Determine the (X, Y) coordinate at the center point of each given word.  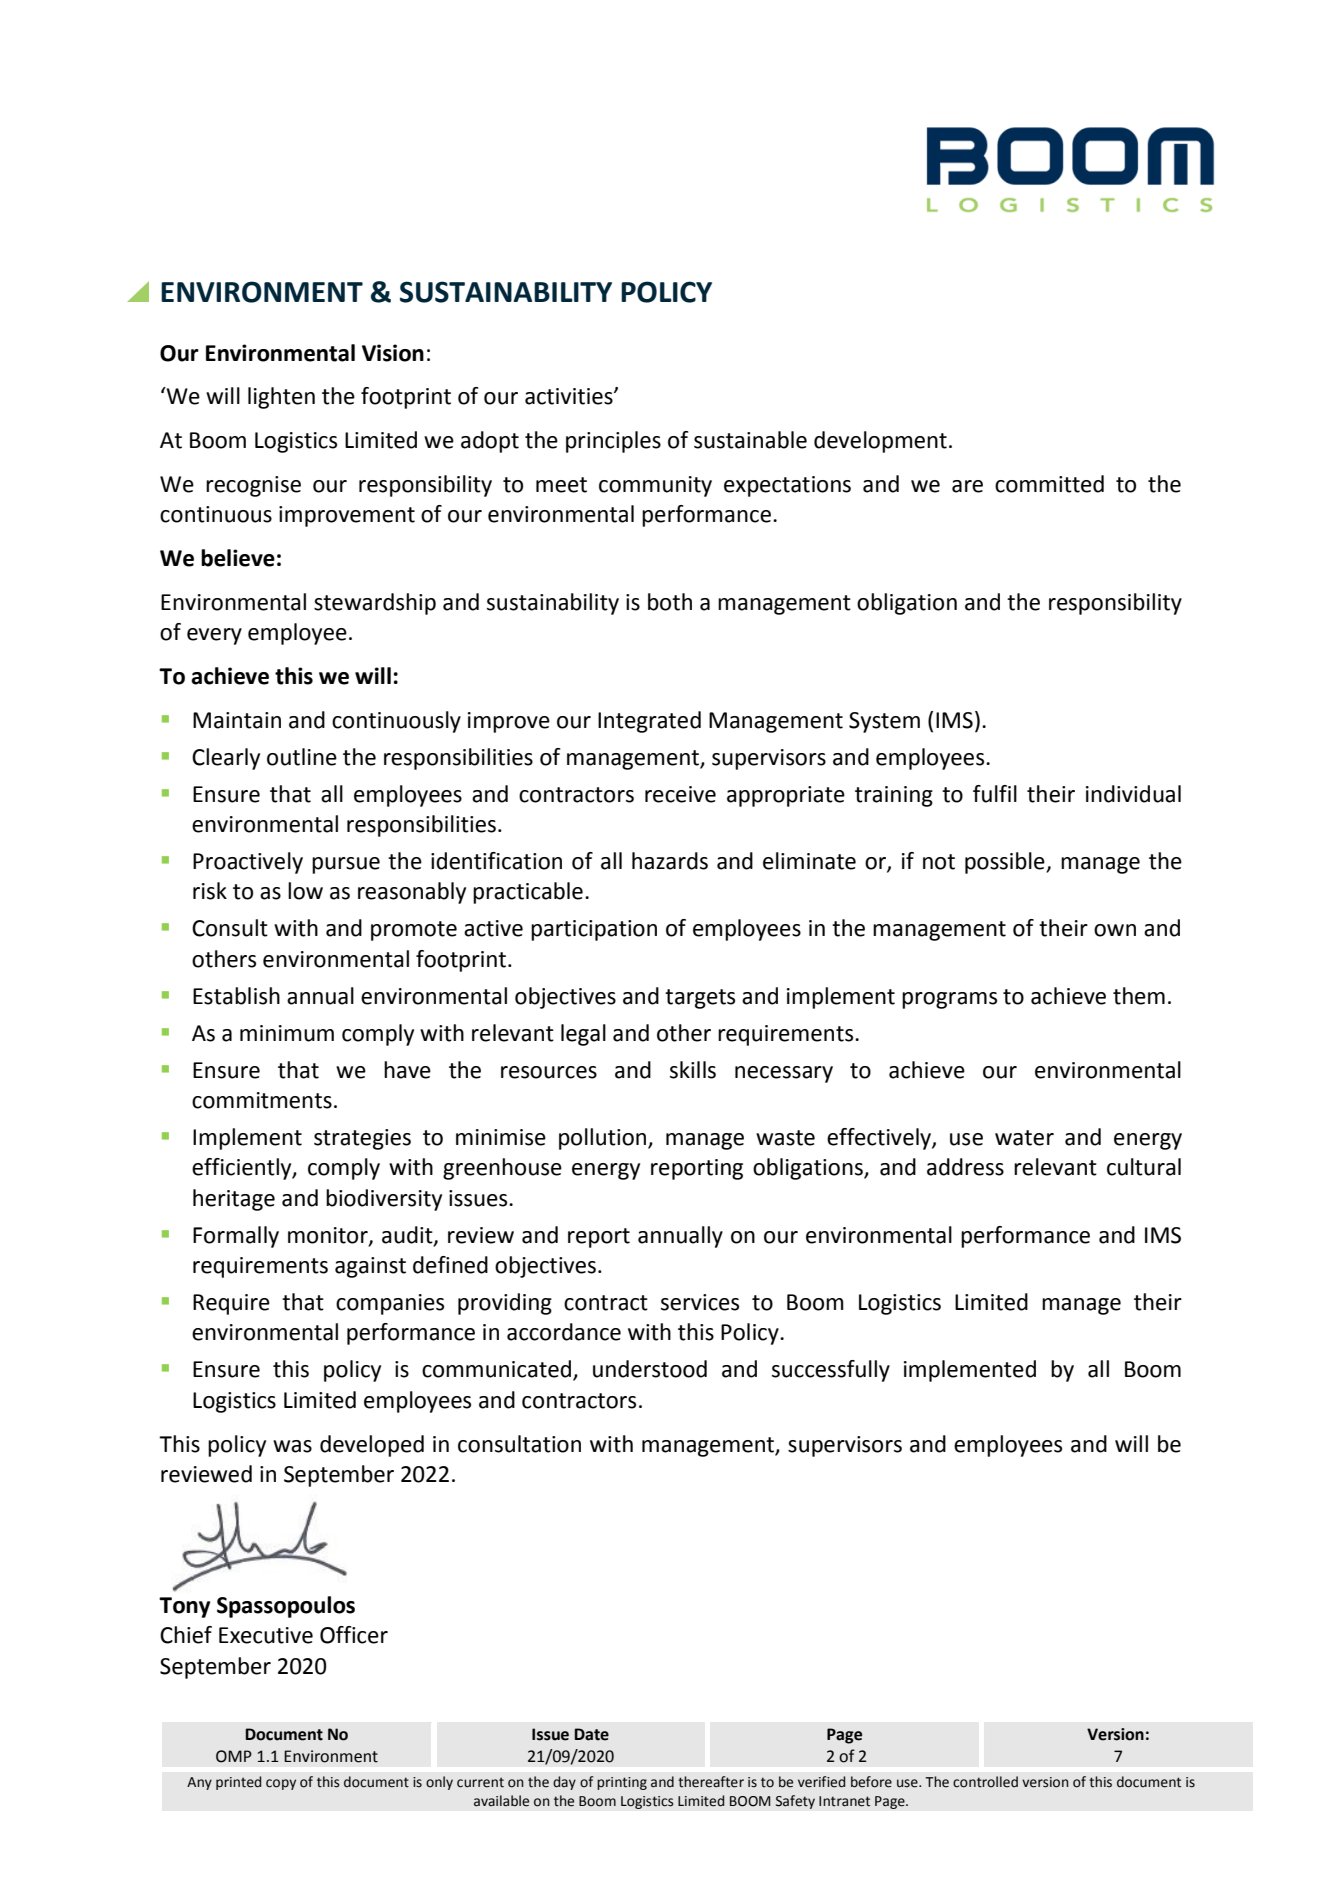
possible (1006, 863)
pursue (346, 865)
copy (281, 1784)
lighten (281, 398)
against (370, 1267)
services (700, 1302)
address (965, 1167)
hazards (670, 861)
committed (1049, 484)
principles (613, 442)
